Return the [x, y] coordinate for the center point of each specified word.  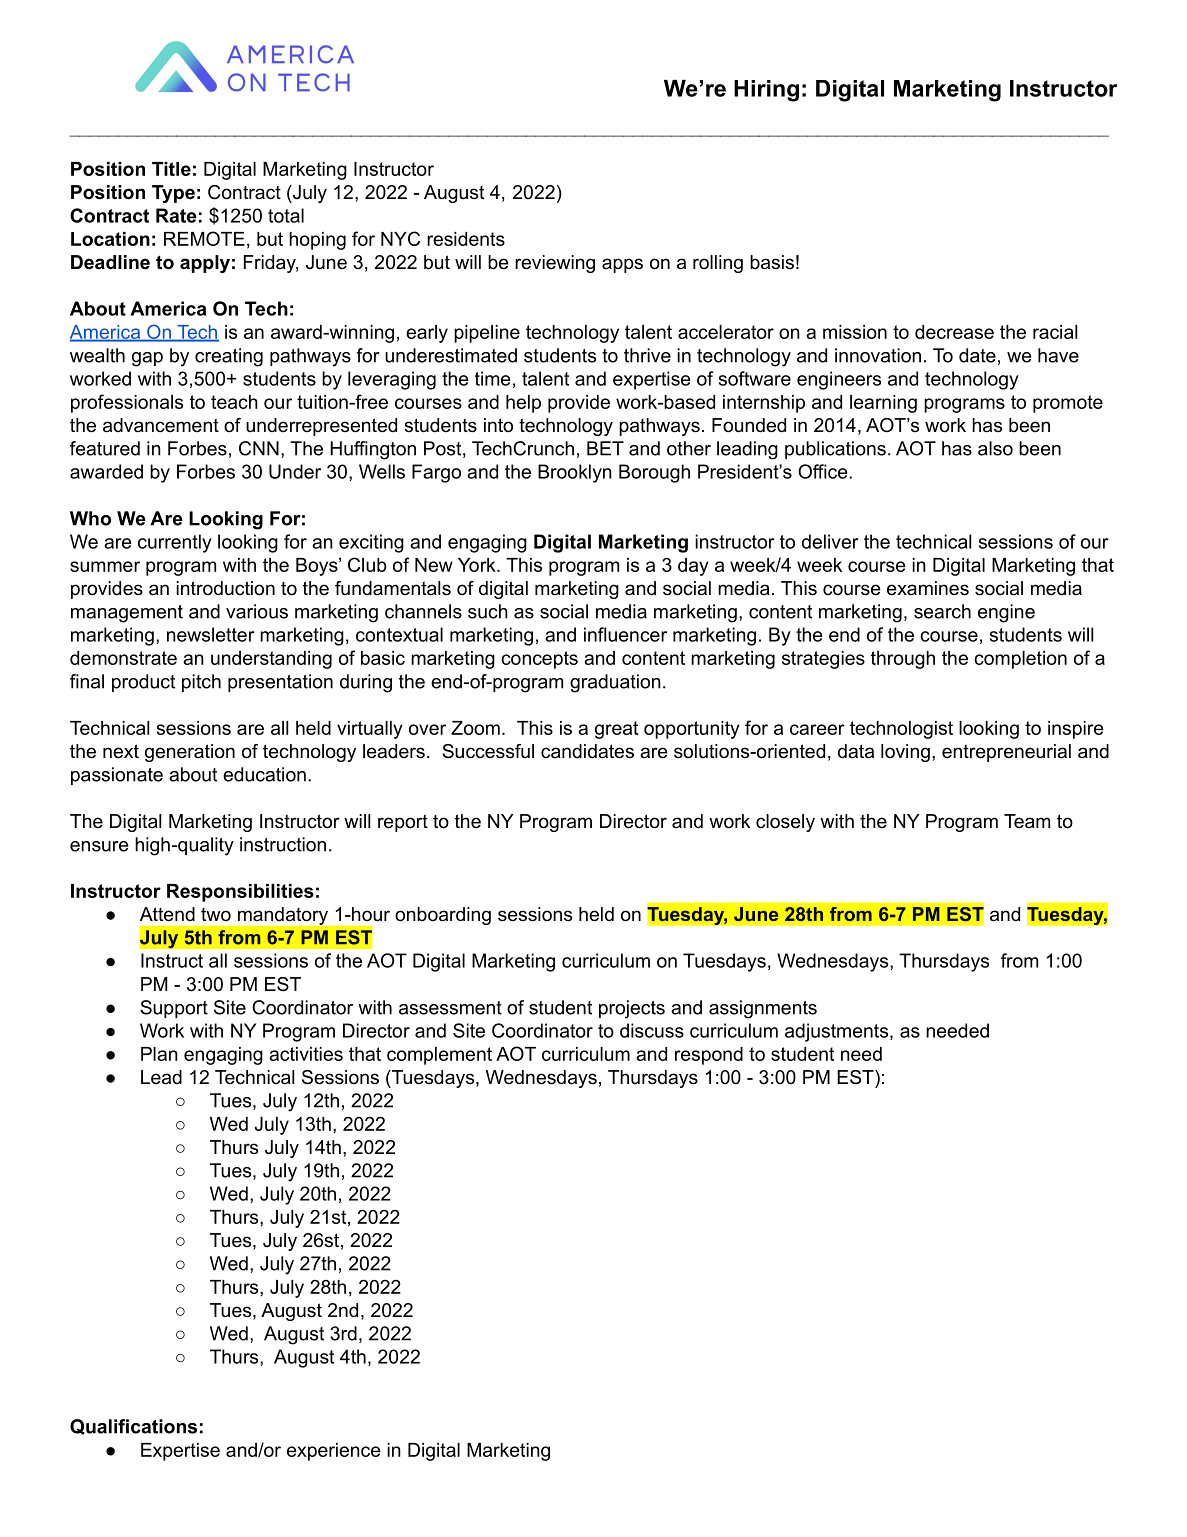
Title [171, 169]
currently [175, 543]
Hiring [766, 91]
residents [466, 239]
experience [334, 1452]
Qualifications [133, 1427]
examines [928, 588]
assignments [763, 1009]
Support [174, 1009]
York [478, 565]
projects [632, 1009]
